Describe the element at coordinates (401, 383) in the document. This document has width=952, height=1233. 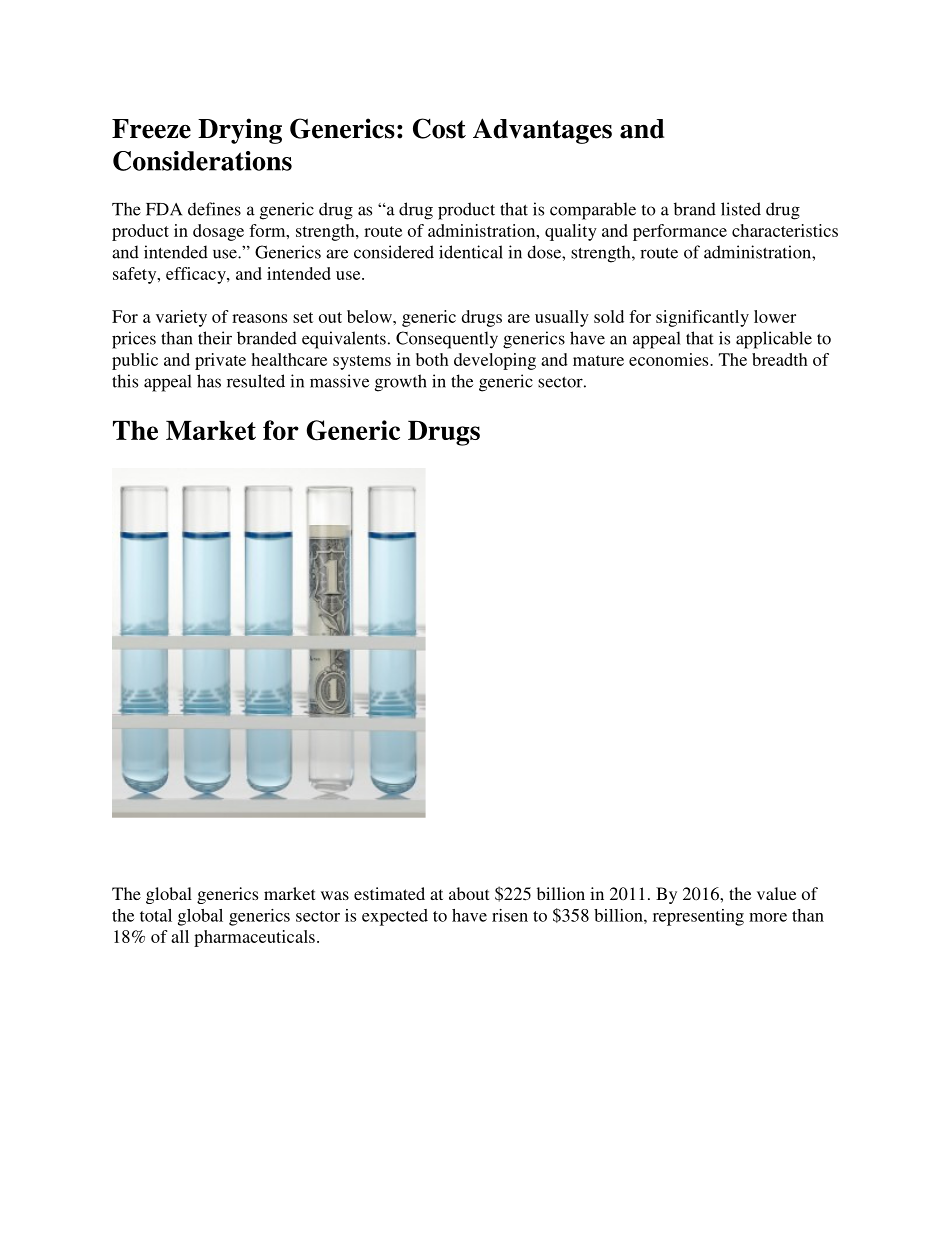
I see `growth` at that location.
